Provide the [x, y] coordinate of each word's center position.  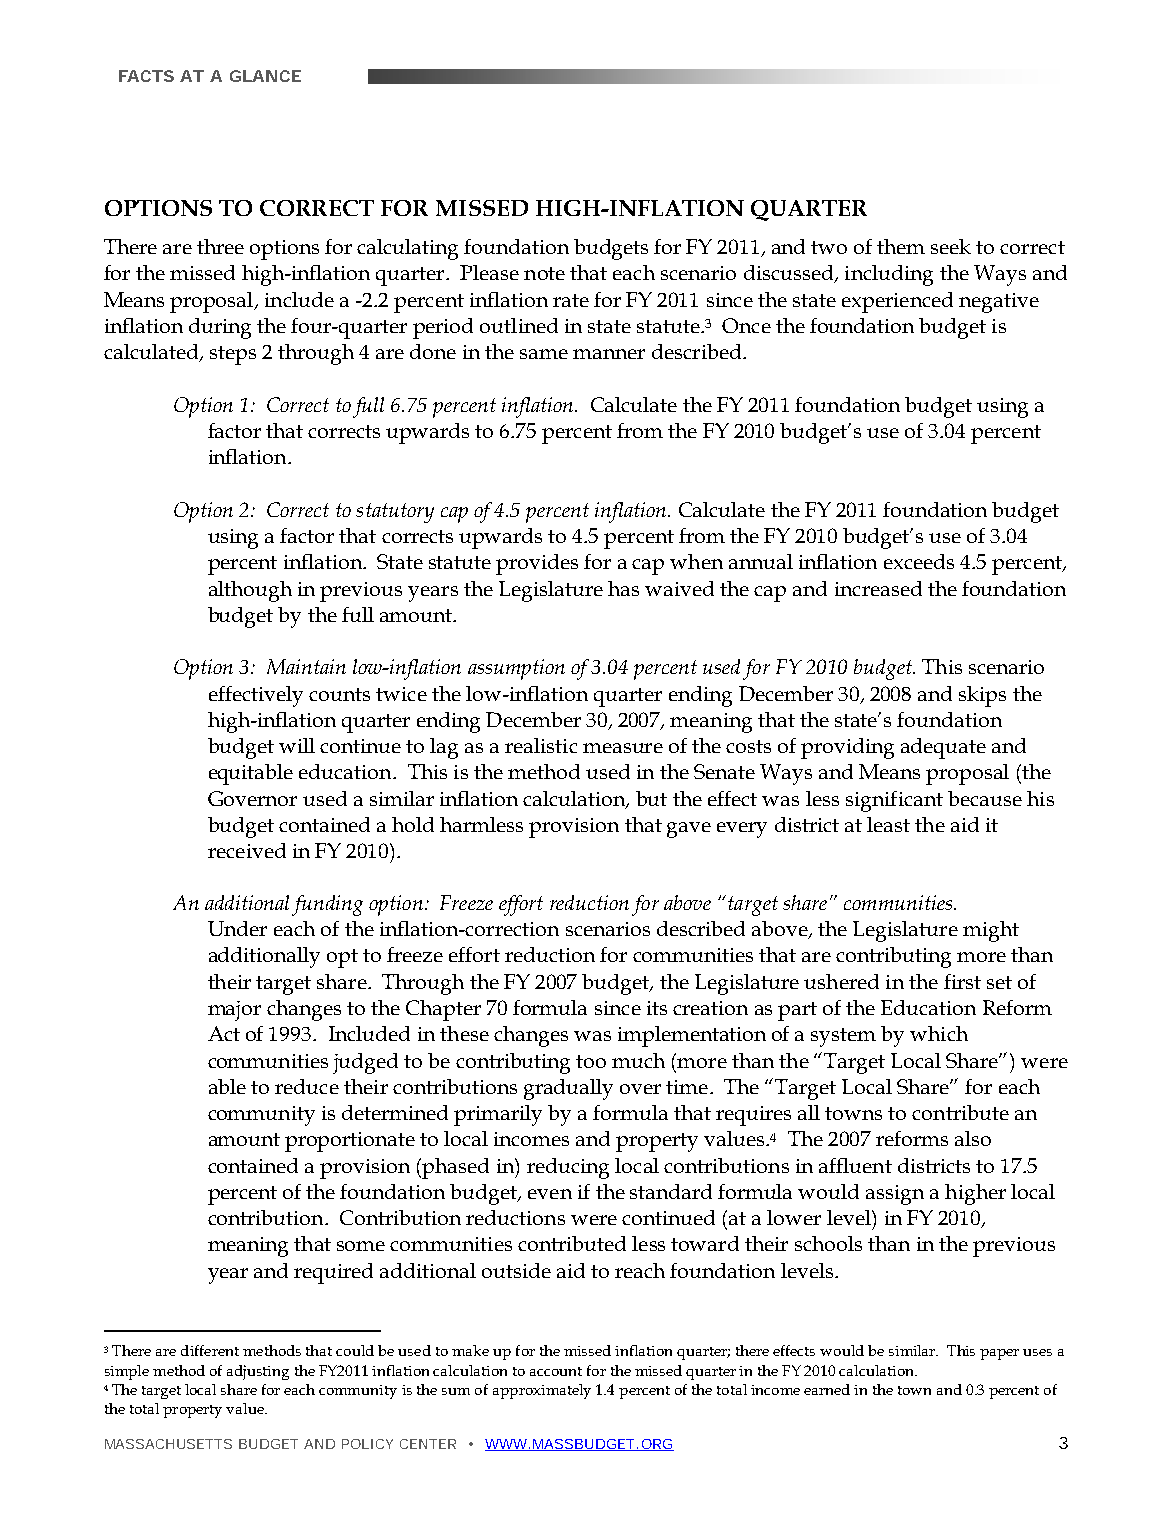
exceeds [919, 561]
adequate [943, 748]
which [939, 1033]
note [544, 273]
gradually [568, 1089]
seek [951, 246]
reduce [307, 1086]
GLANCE [265, 76]
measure [623, 748]
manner [609, 354]
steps [233, 355]
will [297, 745]
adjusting [258, 1372]
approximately [542, 1391]
